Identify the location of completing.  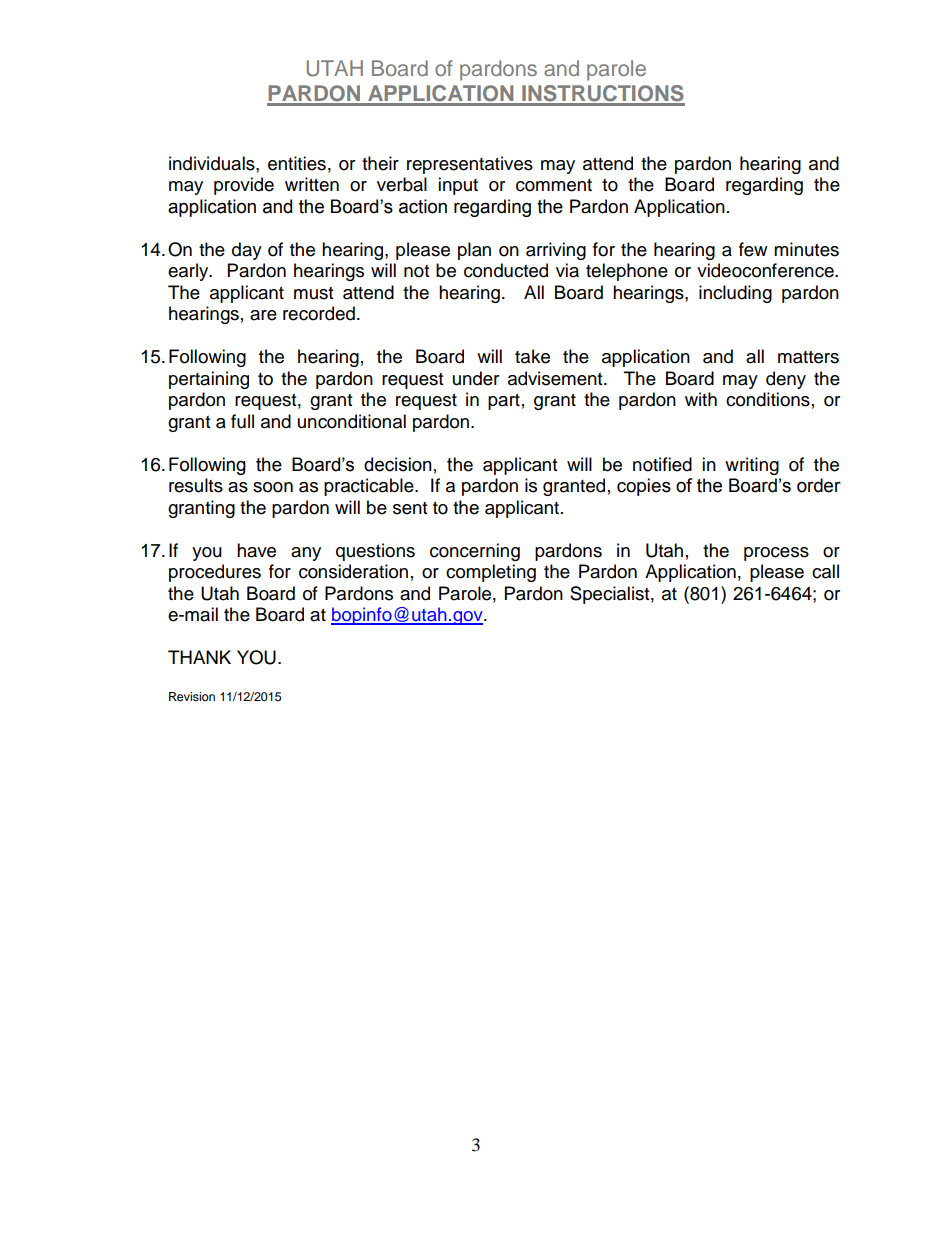
(491, 573).
